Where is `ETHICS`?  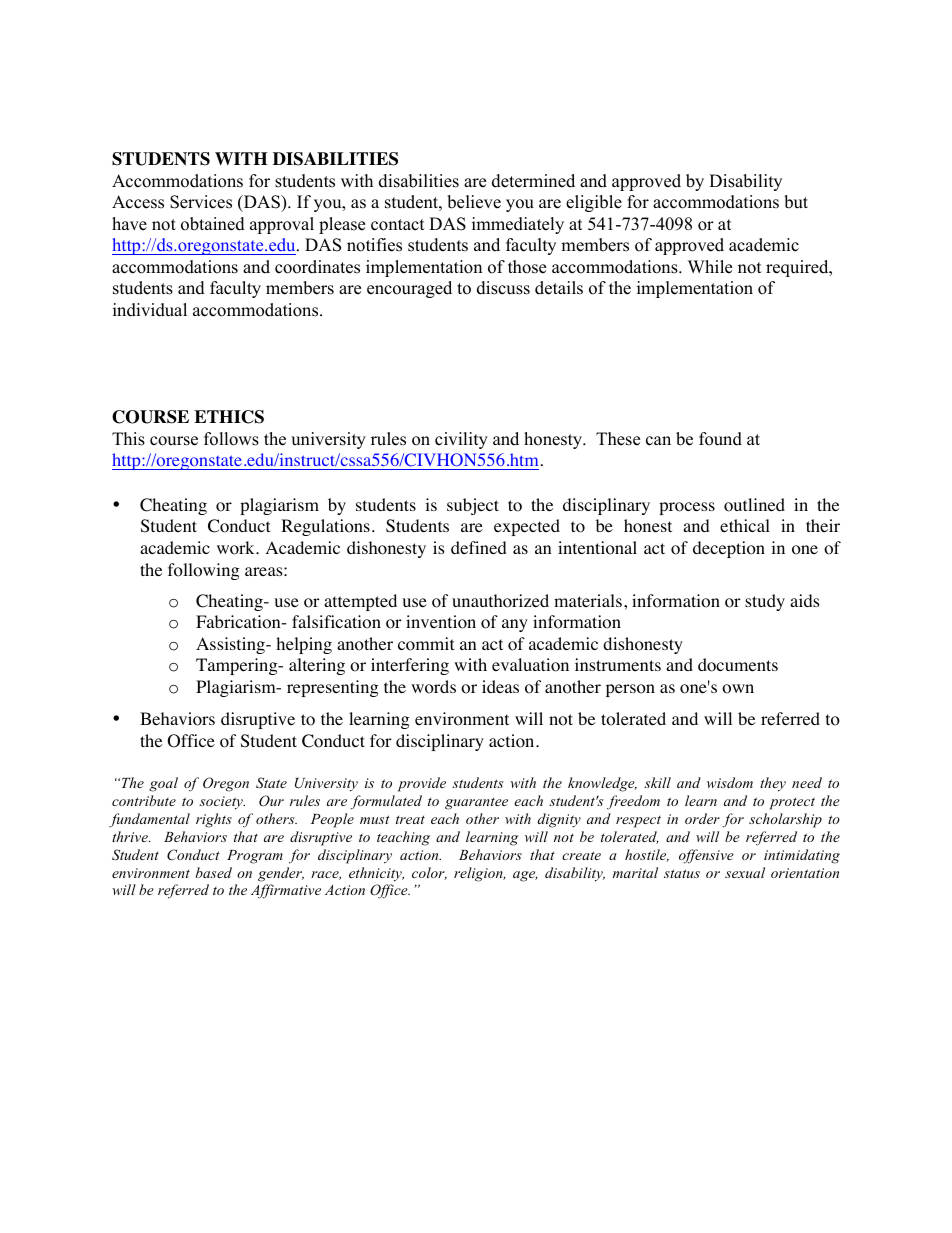
ETHICS is located at coordinates (229, 417).
